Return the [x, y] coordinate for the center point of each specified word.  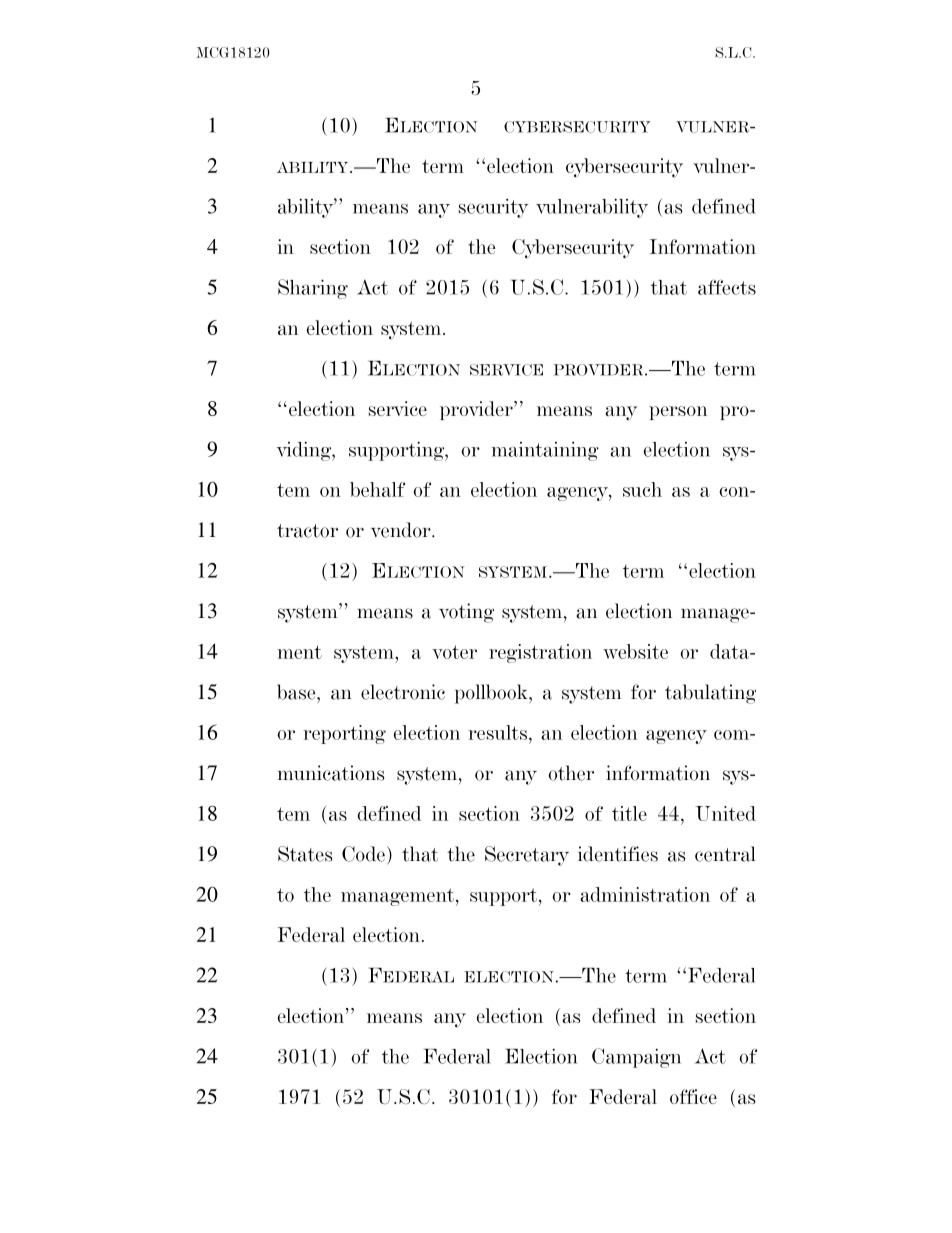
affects [727, 287]
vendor [402, 530]
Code [363, 854]
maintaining [545, 451]
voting [466, 613]
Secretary [527, 856]
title [629, 813]
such [642, 489]
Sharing [313, 289]
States [305, 854]
